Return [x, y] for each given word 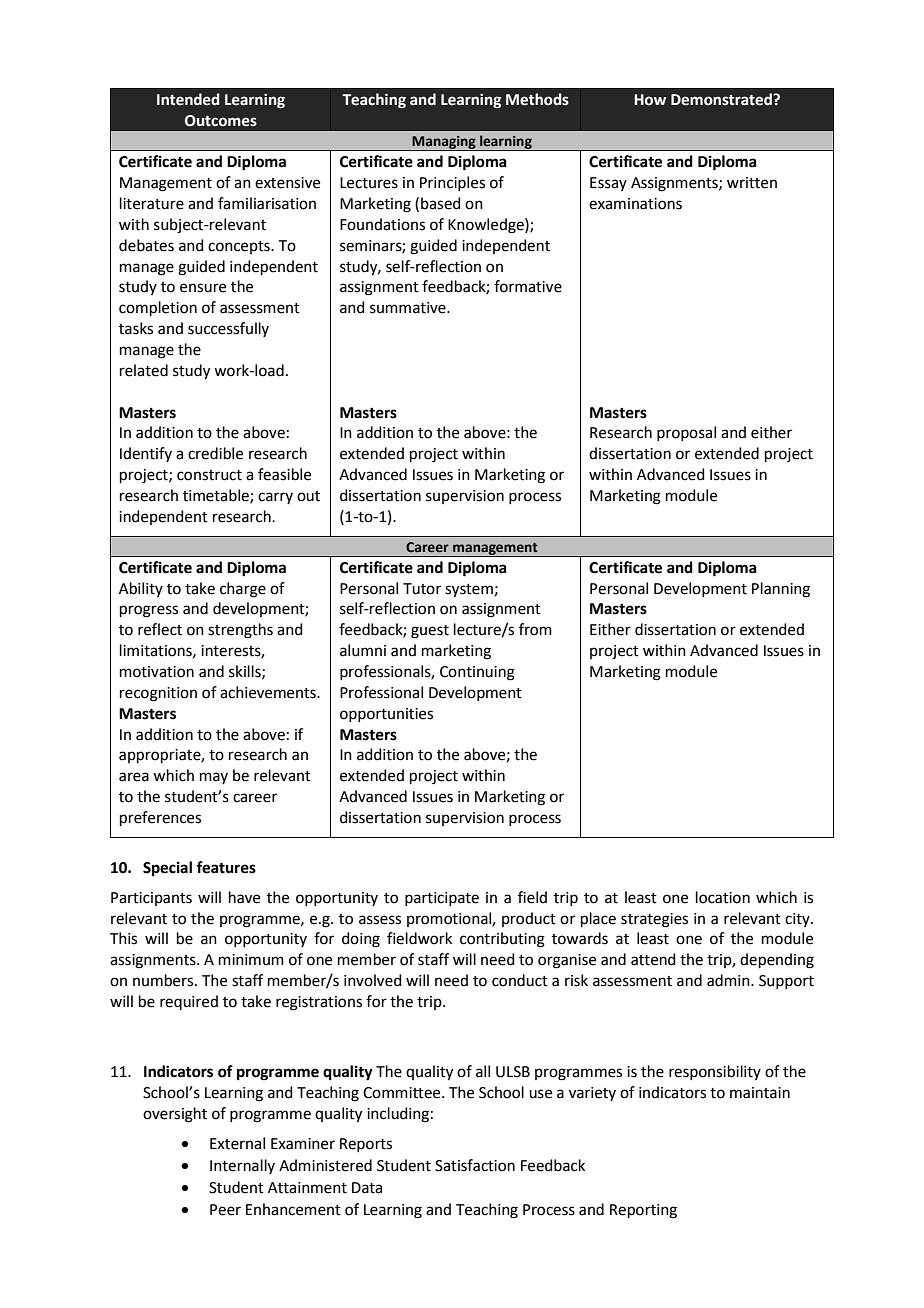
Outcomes [221, 121]
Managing [444, 143]
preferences [160, 818]
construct [209, 475]
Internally [242, 1166]
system [469, 591]
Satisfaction [475, 1165]
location [723, 897]
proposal [686, 433]
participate [442, 899]
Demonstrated [722, 99]
